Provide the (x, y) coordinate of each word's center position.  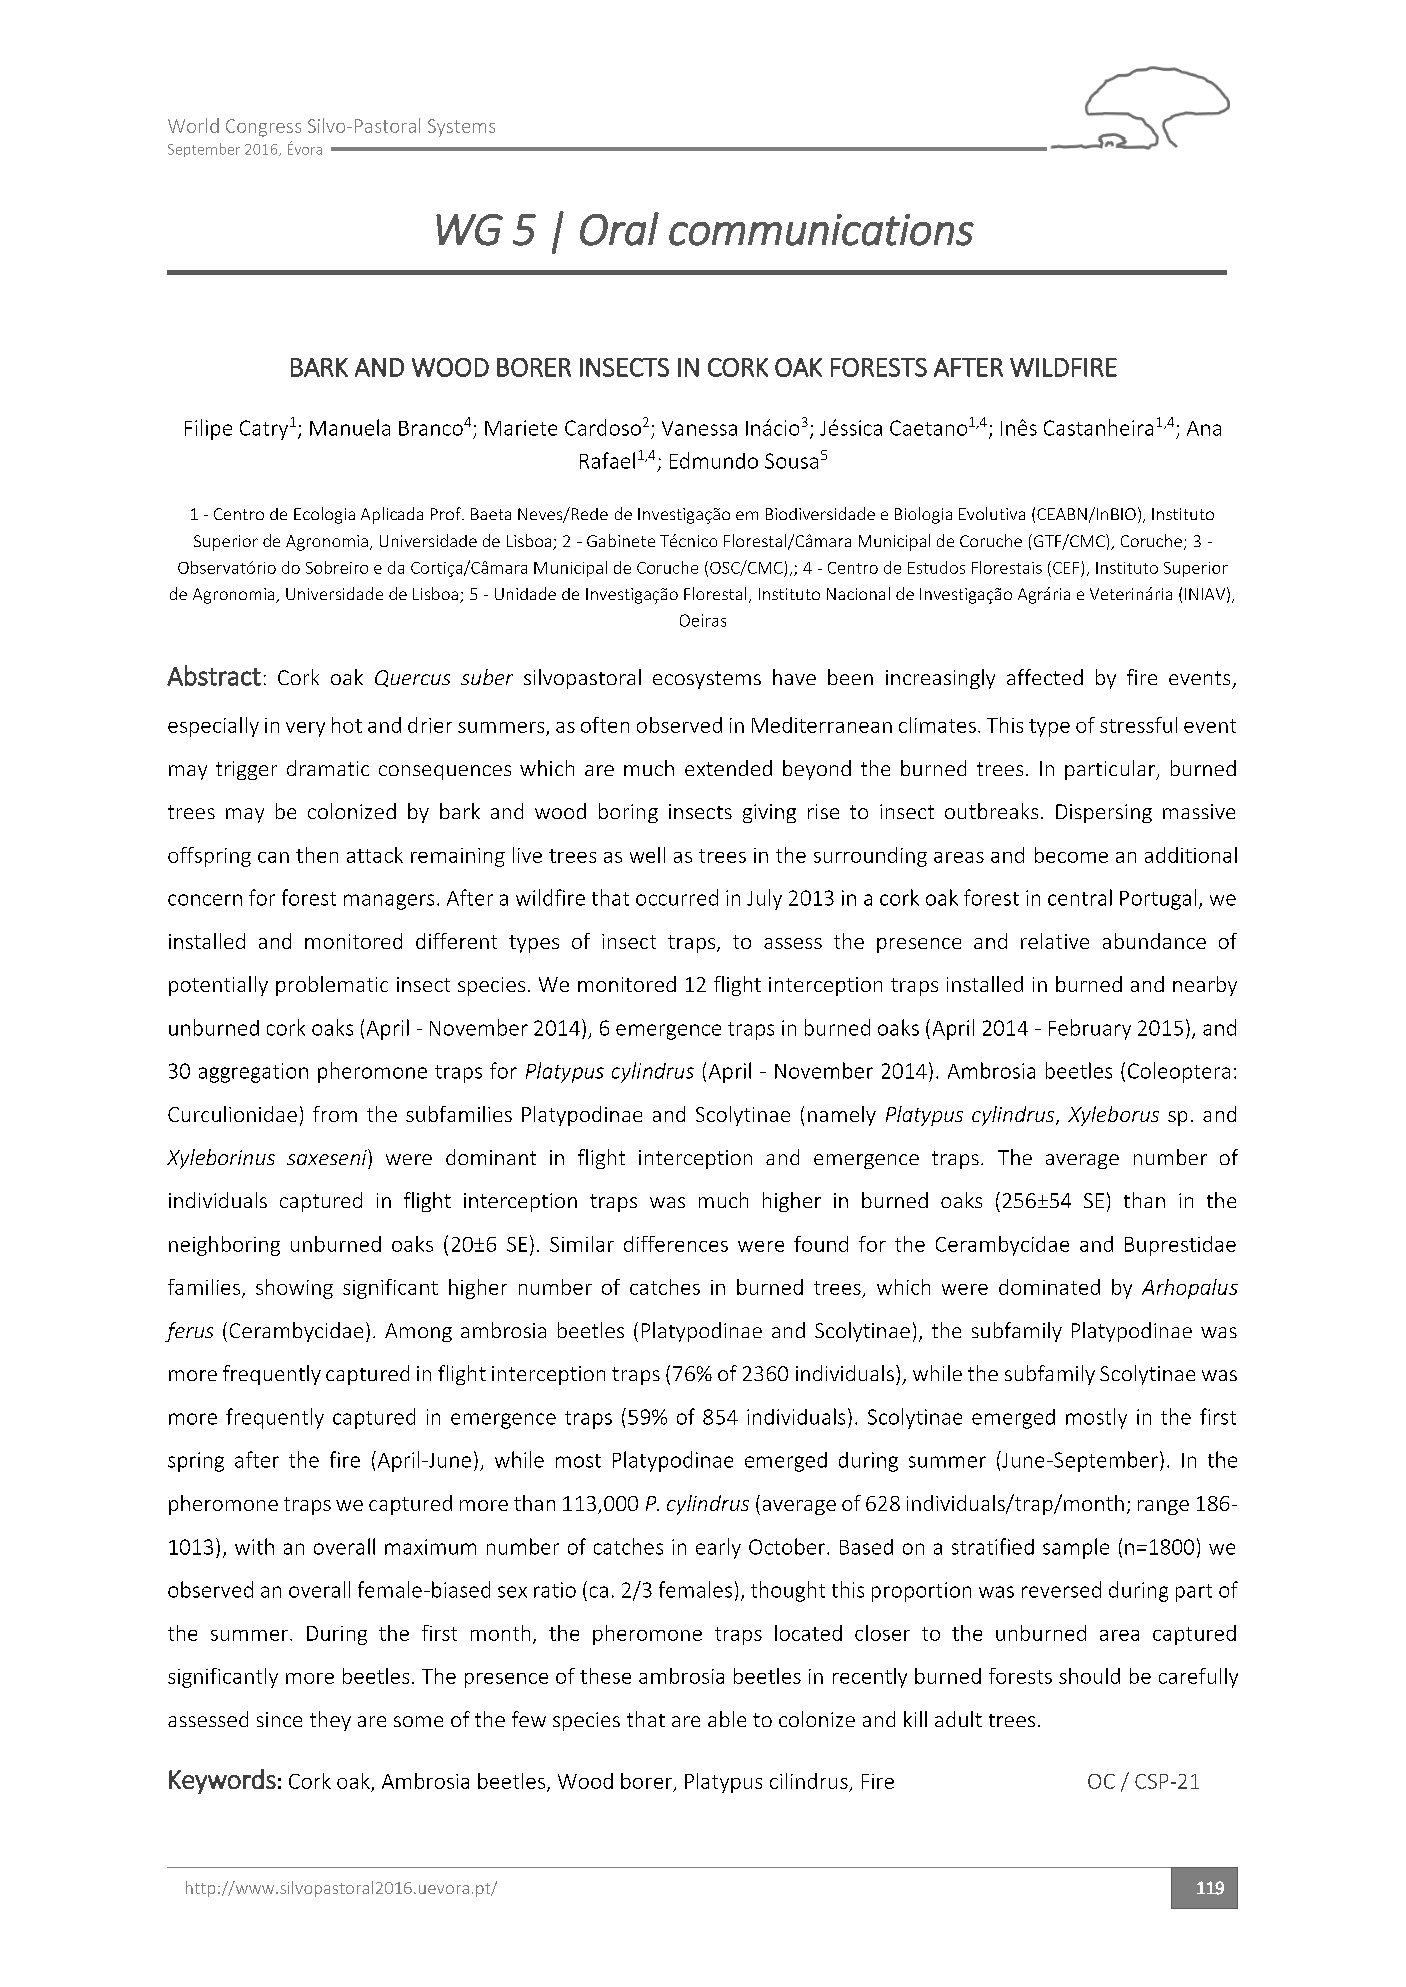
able (727, 1719)
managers (389, 902)
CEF (1066, 568)
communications (821, 230)
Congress (263, 128)
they (330, 1721)
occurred (677, 897)
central (1080, 897)
